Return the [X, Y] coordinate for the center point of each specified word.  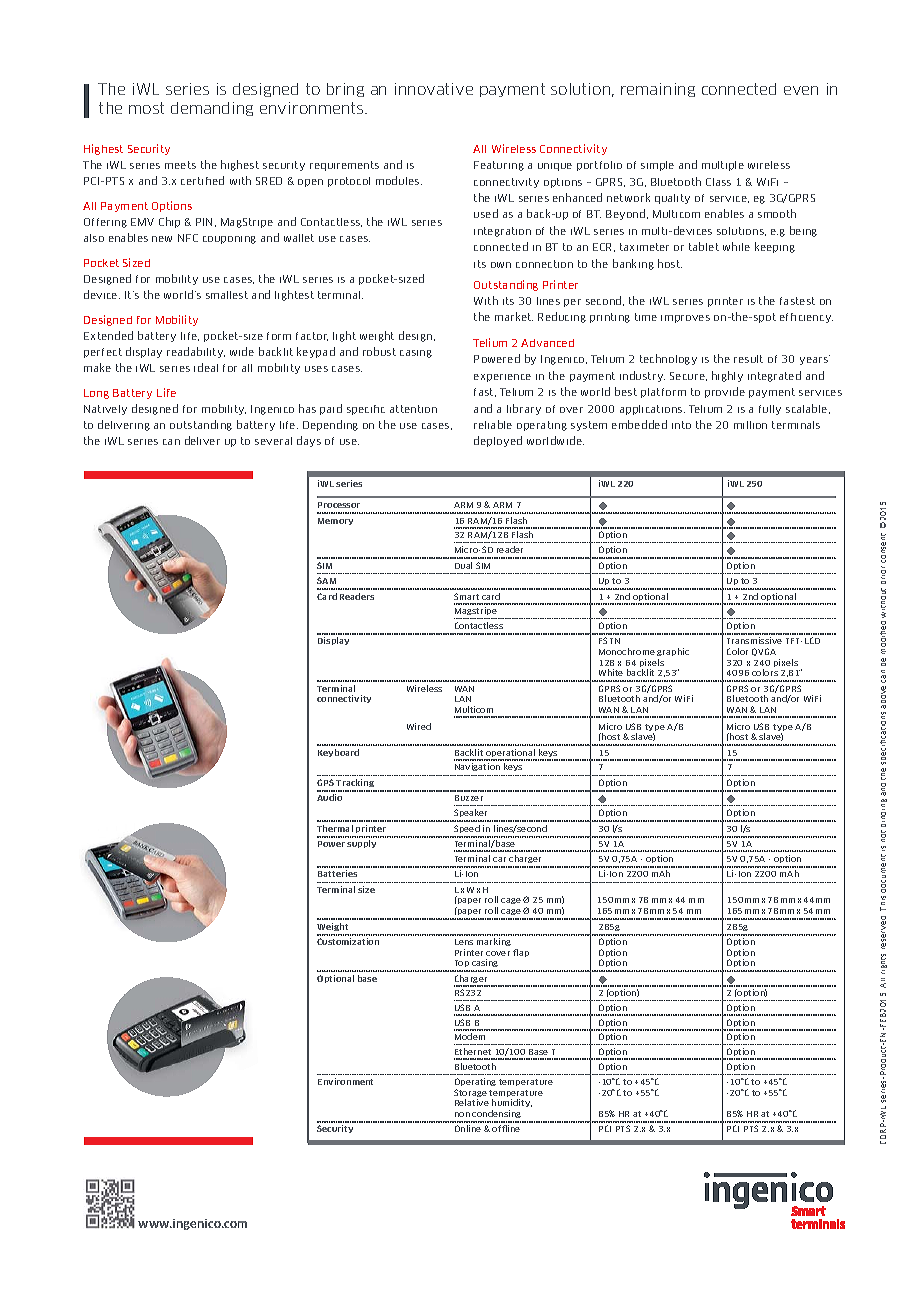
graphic [673, 652]
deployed [498, 441]
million [750, 425]
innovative [434, 89]
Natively [105, 410]
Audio [329, 797]
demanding [212, 109]
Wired [419, 726]
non [462, 1114]
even [801, 90]
